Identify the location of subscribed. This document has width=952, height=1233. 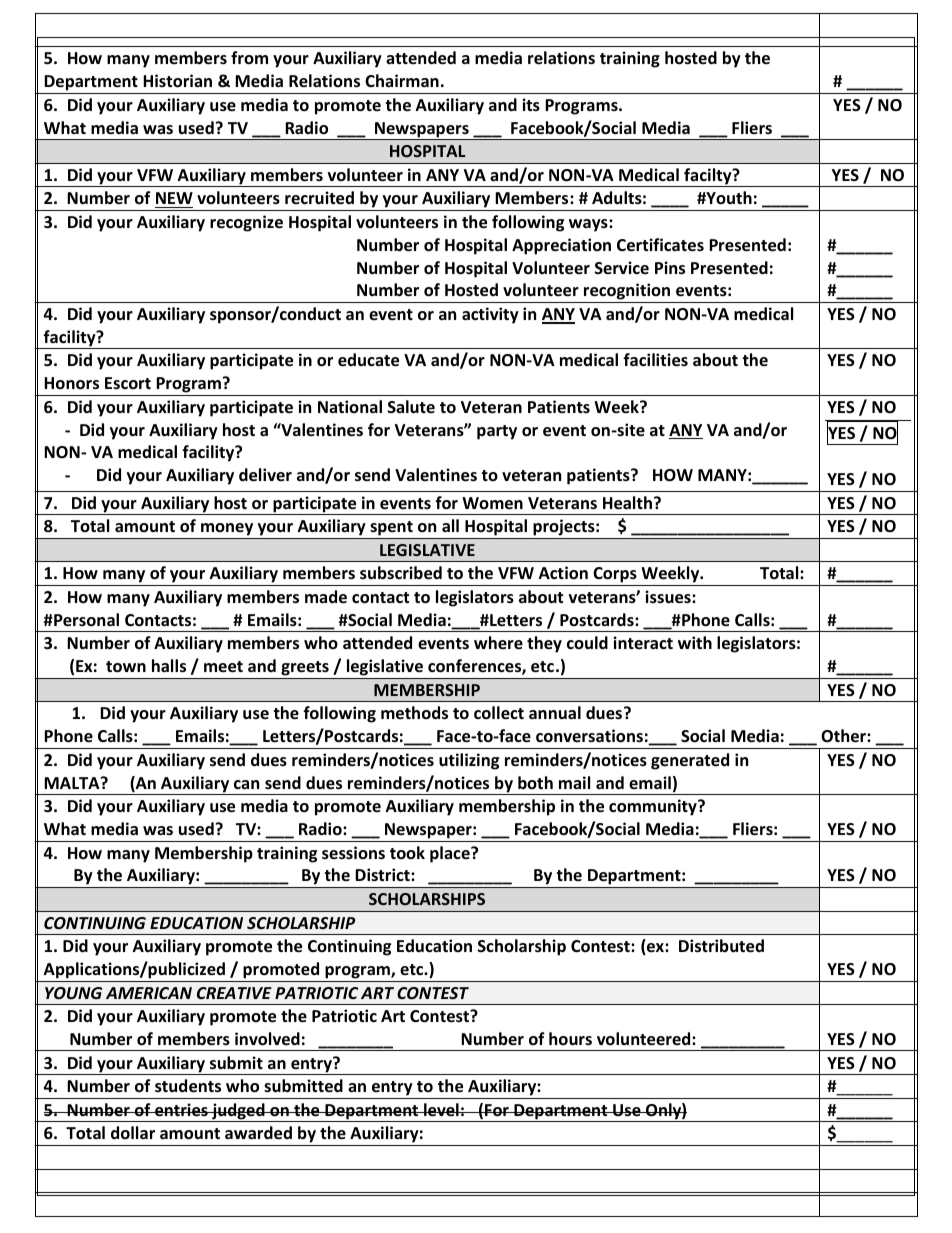
(401, 573).
